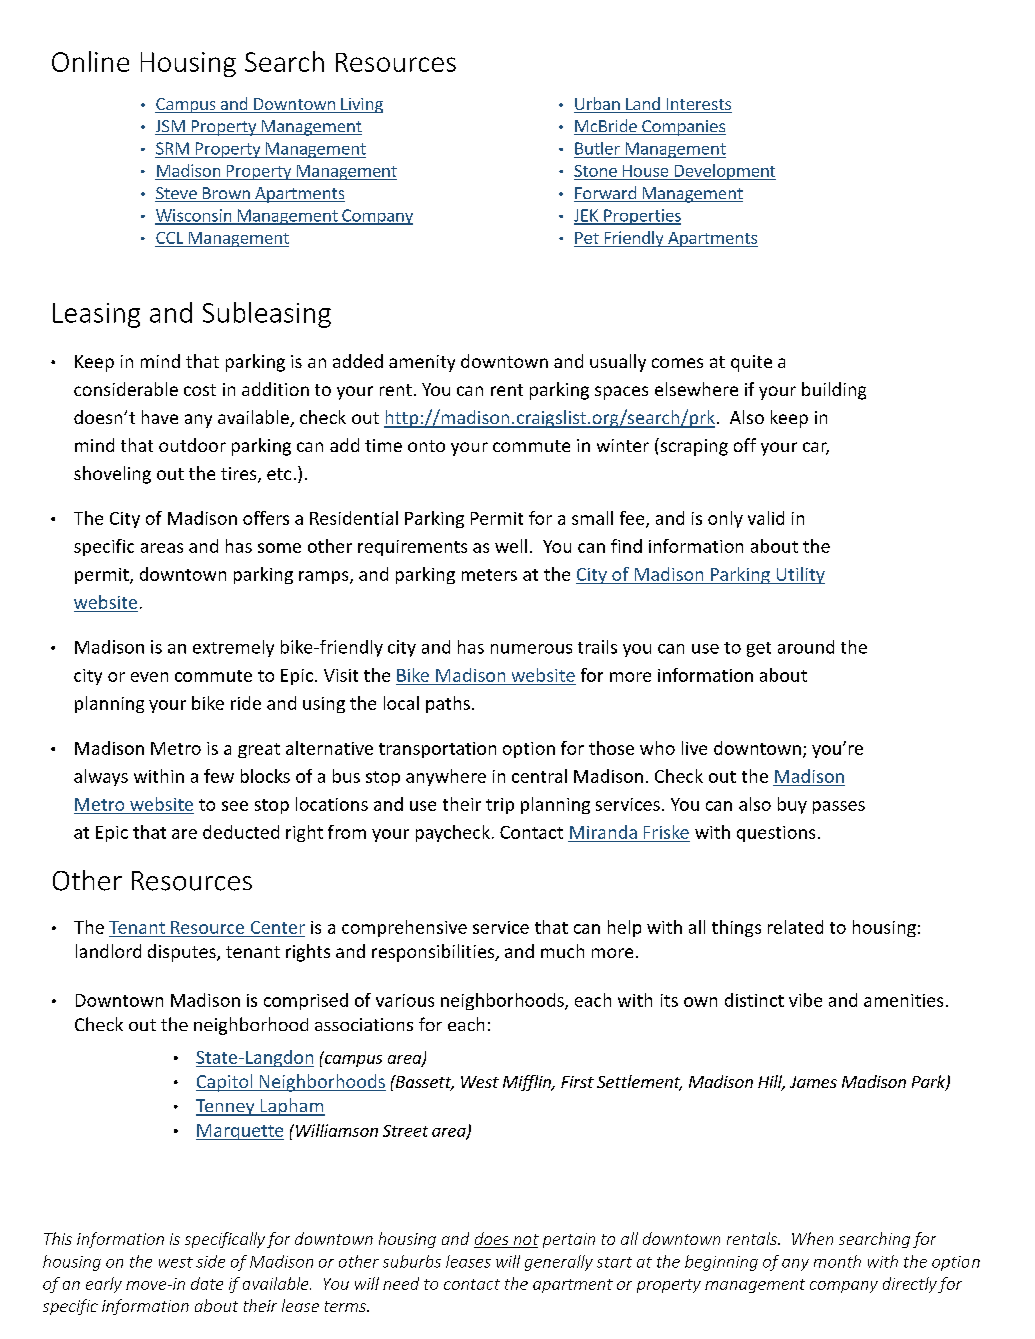 This image has height=1339, width=1035. Describe the element at coordinates (171, 127) in the image. I see `JSM` at that location.
